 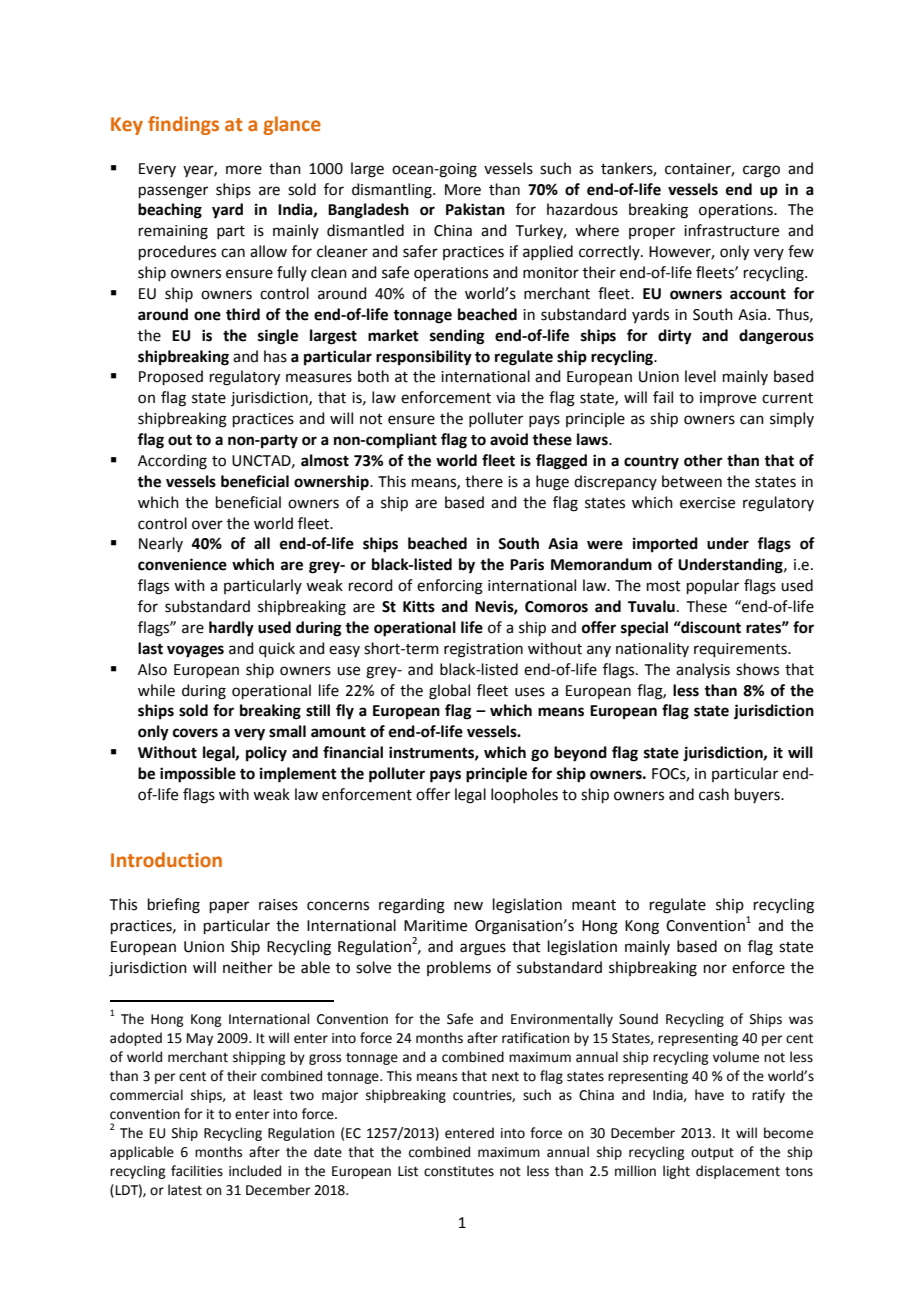 I want to click on According, so click(x=172, y=462).
